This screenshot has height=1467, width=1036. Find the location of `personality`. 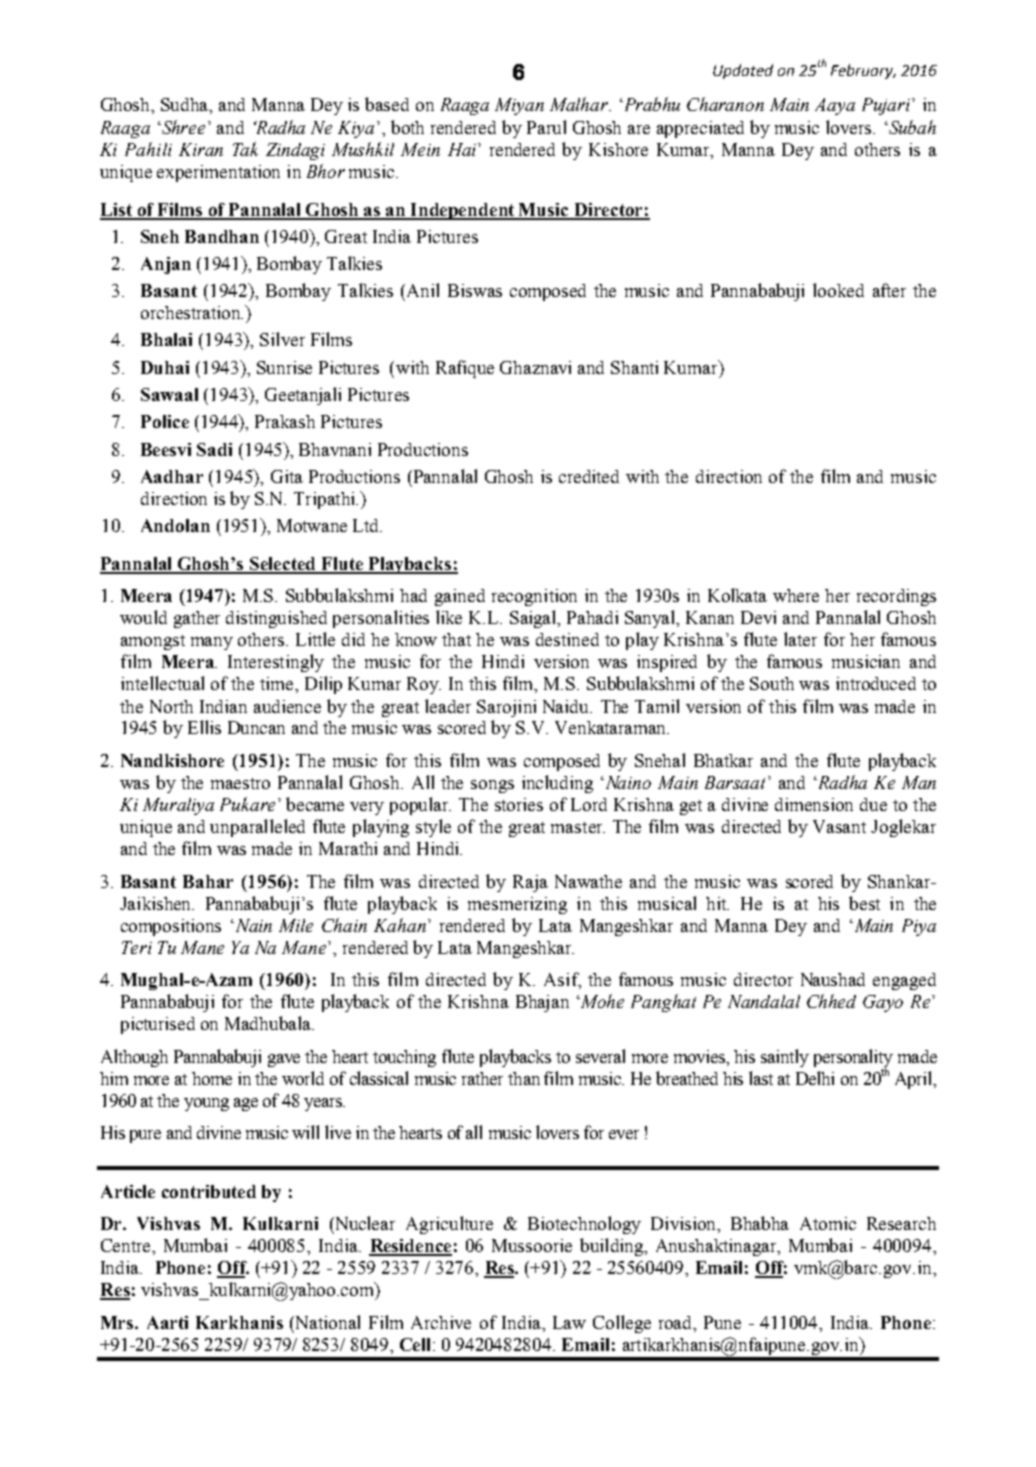

personality is located at coordinates (853, 1059).
